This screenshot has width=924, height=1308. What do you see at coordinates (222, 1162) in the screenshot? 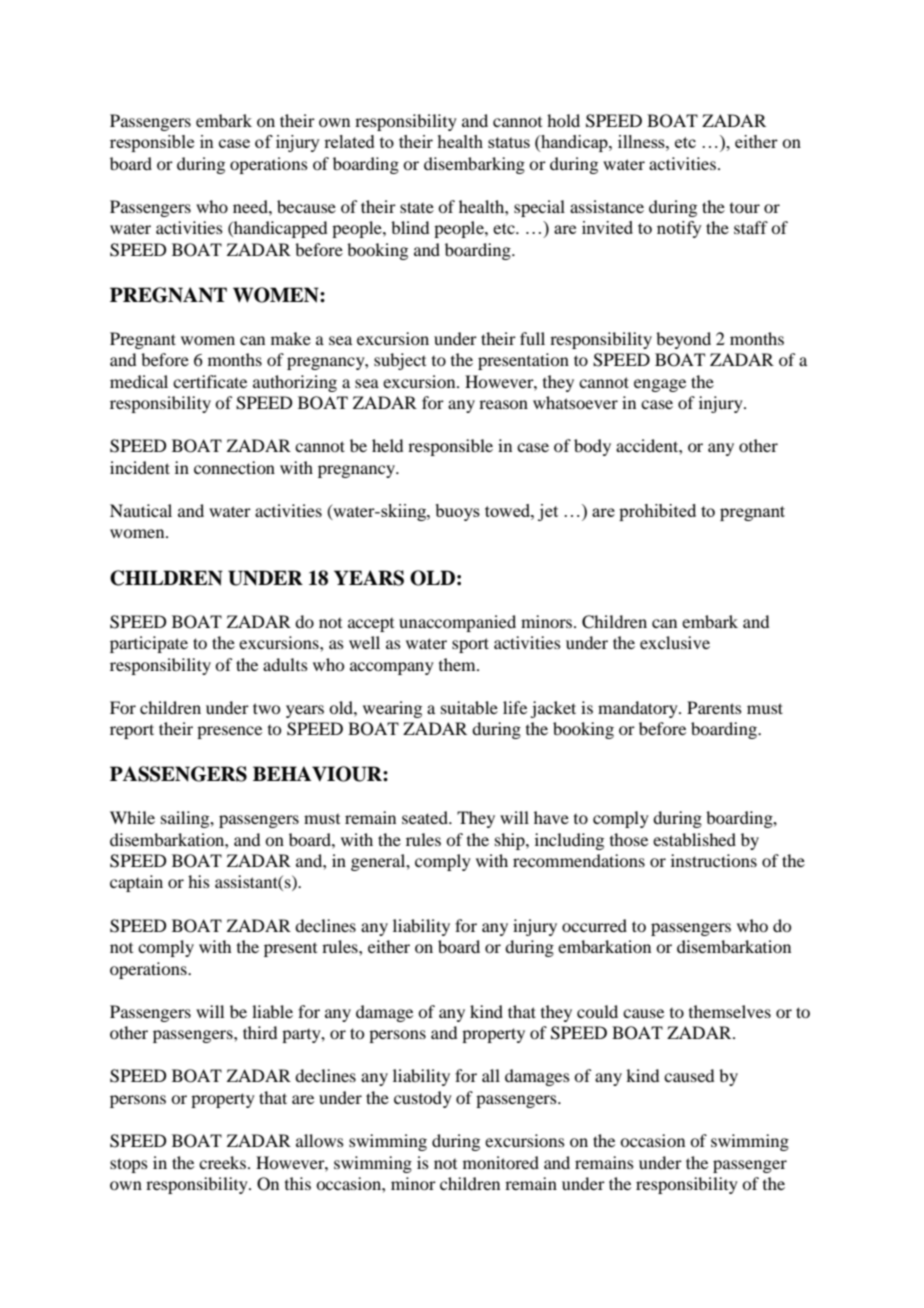
I see `creeks` at bounding box center [222, 1162].
